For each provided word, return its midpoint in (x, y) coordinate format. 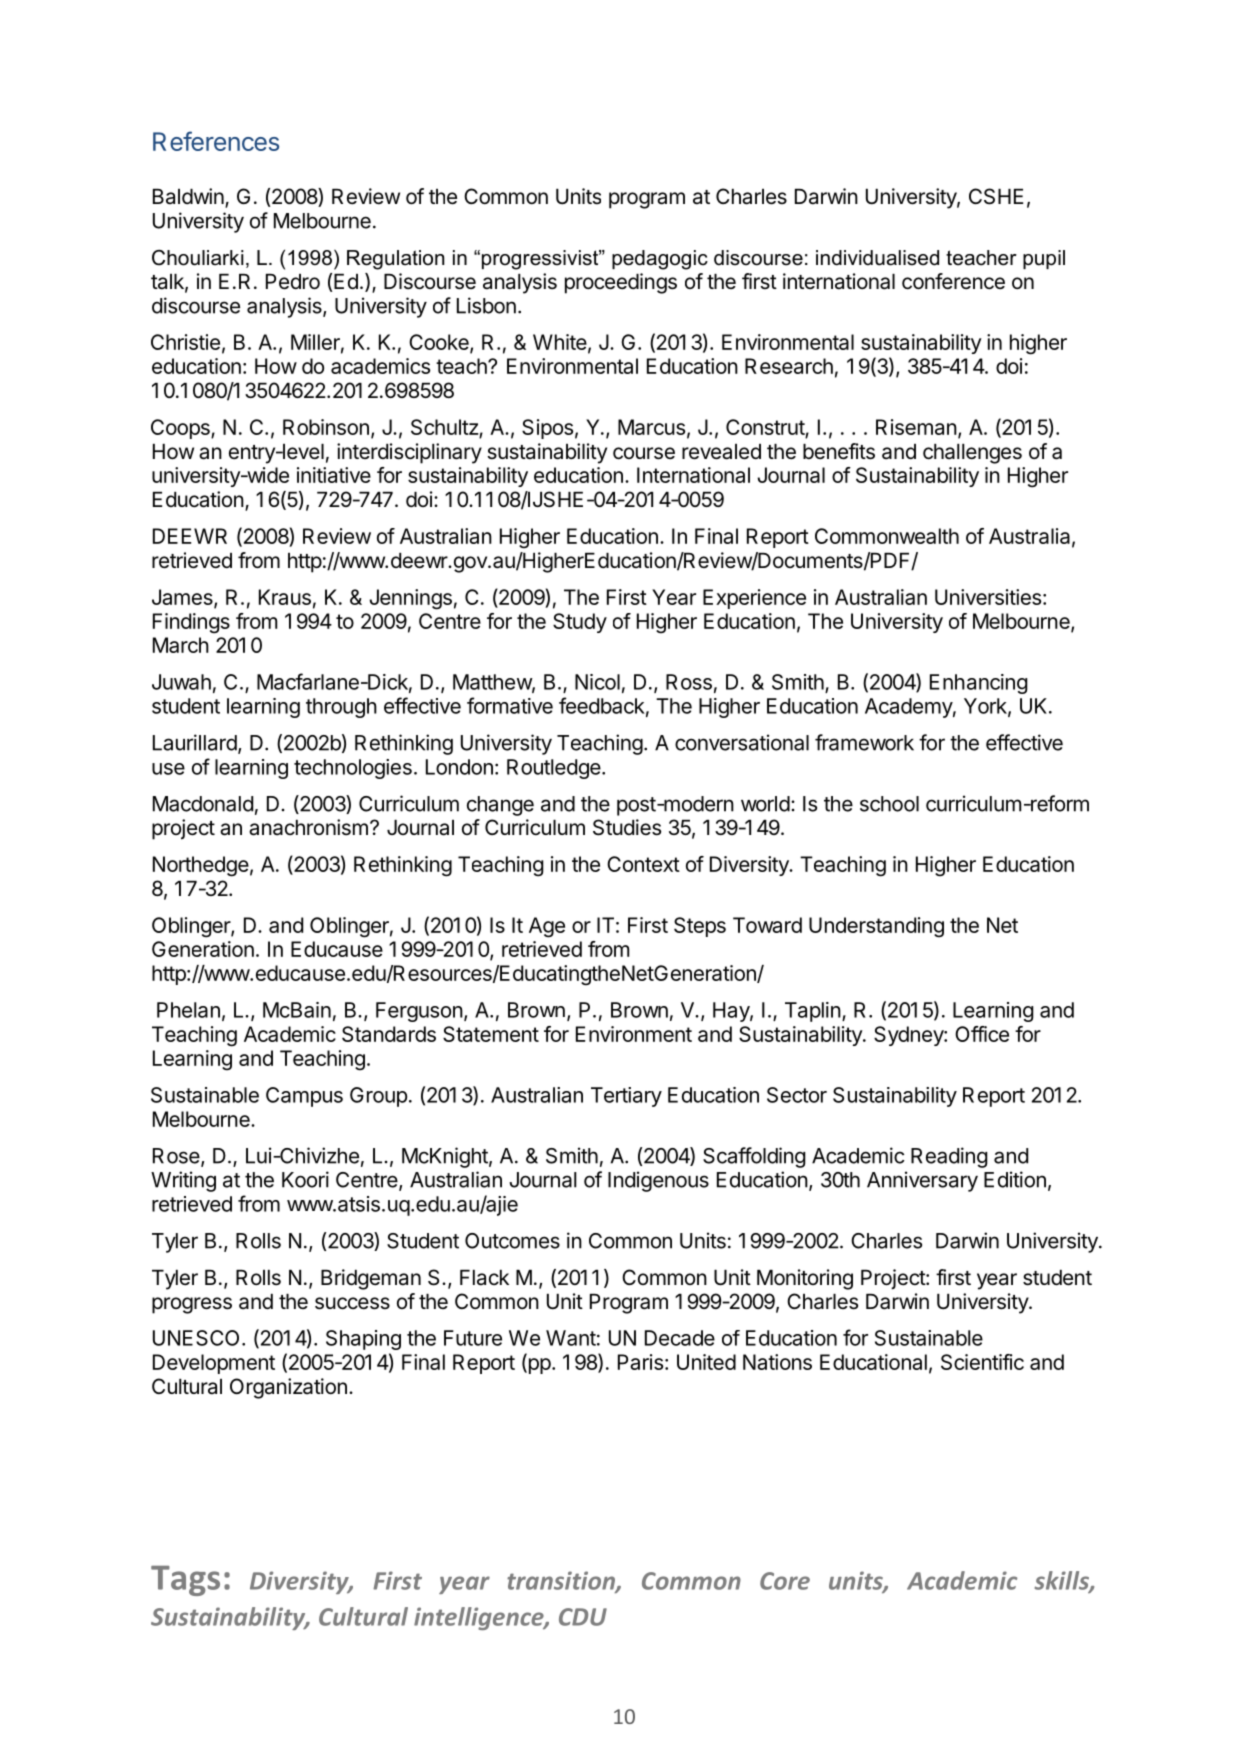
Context (643, 864)
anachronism (308, 827)
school (889, 804)
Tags (185, 1581)
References (216, 141)
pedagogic (660, 260)
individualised (877, 258)
